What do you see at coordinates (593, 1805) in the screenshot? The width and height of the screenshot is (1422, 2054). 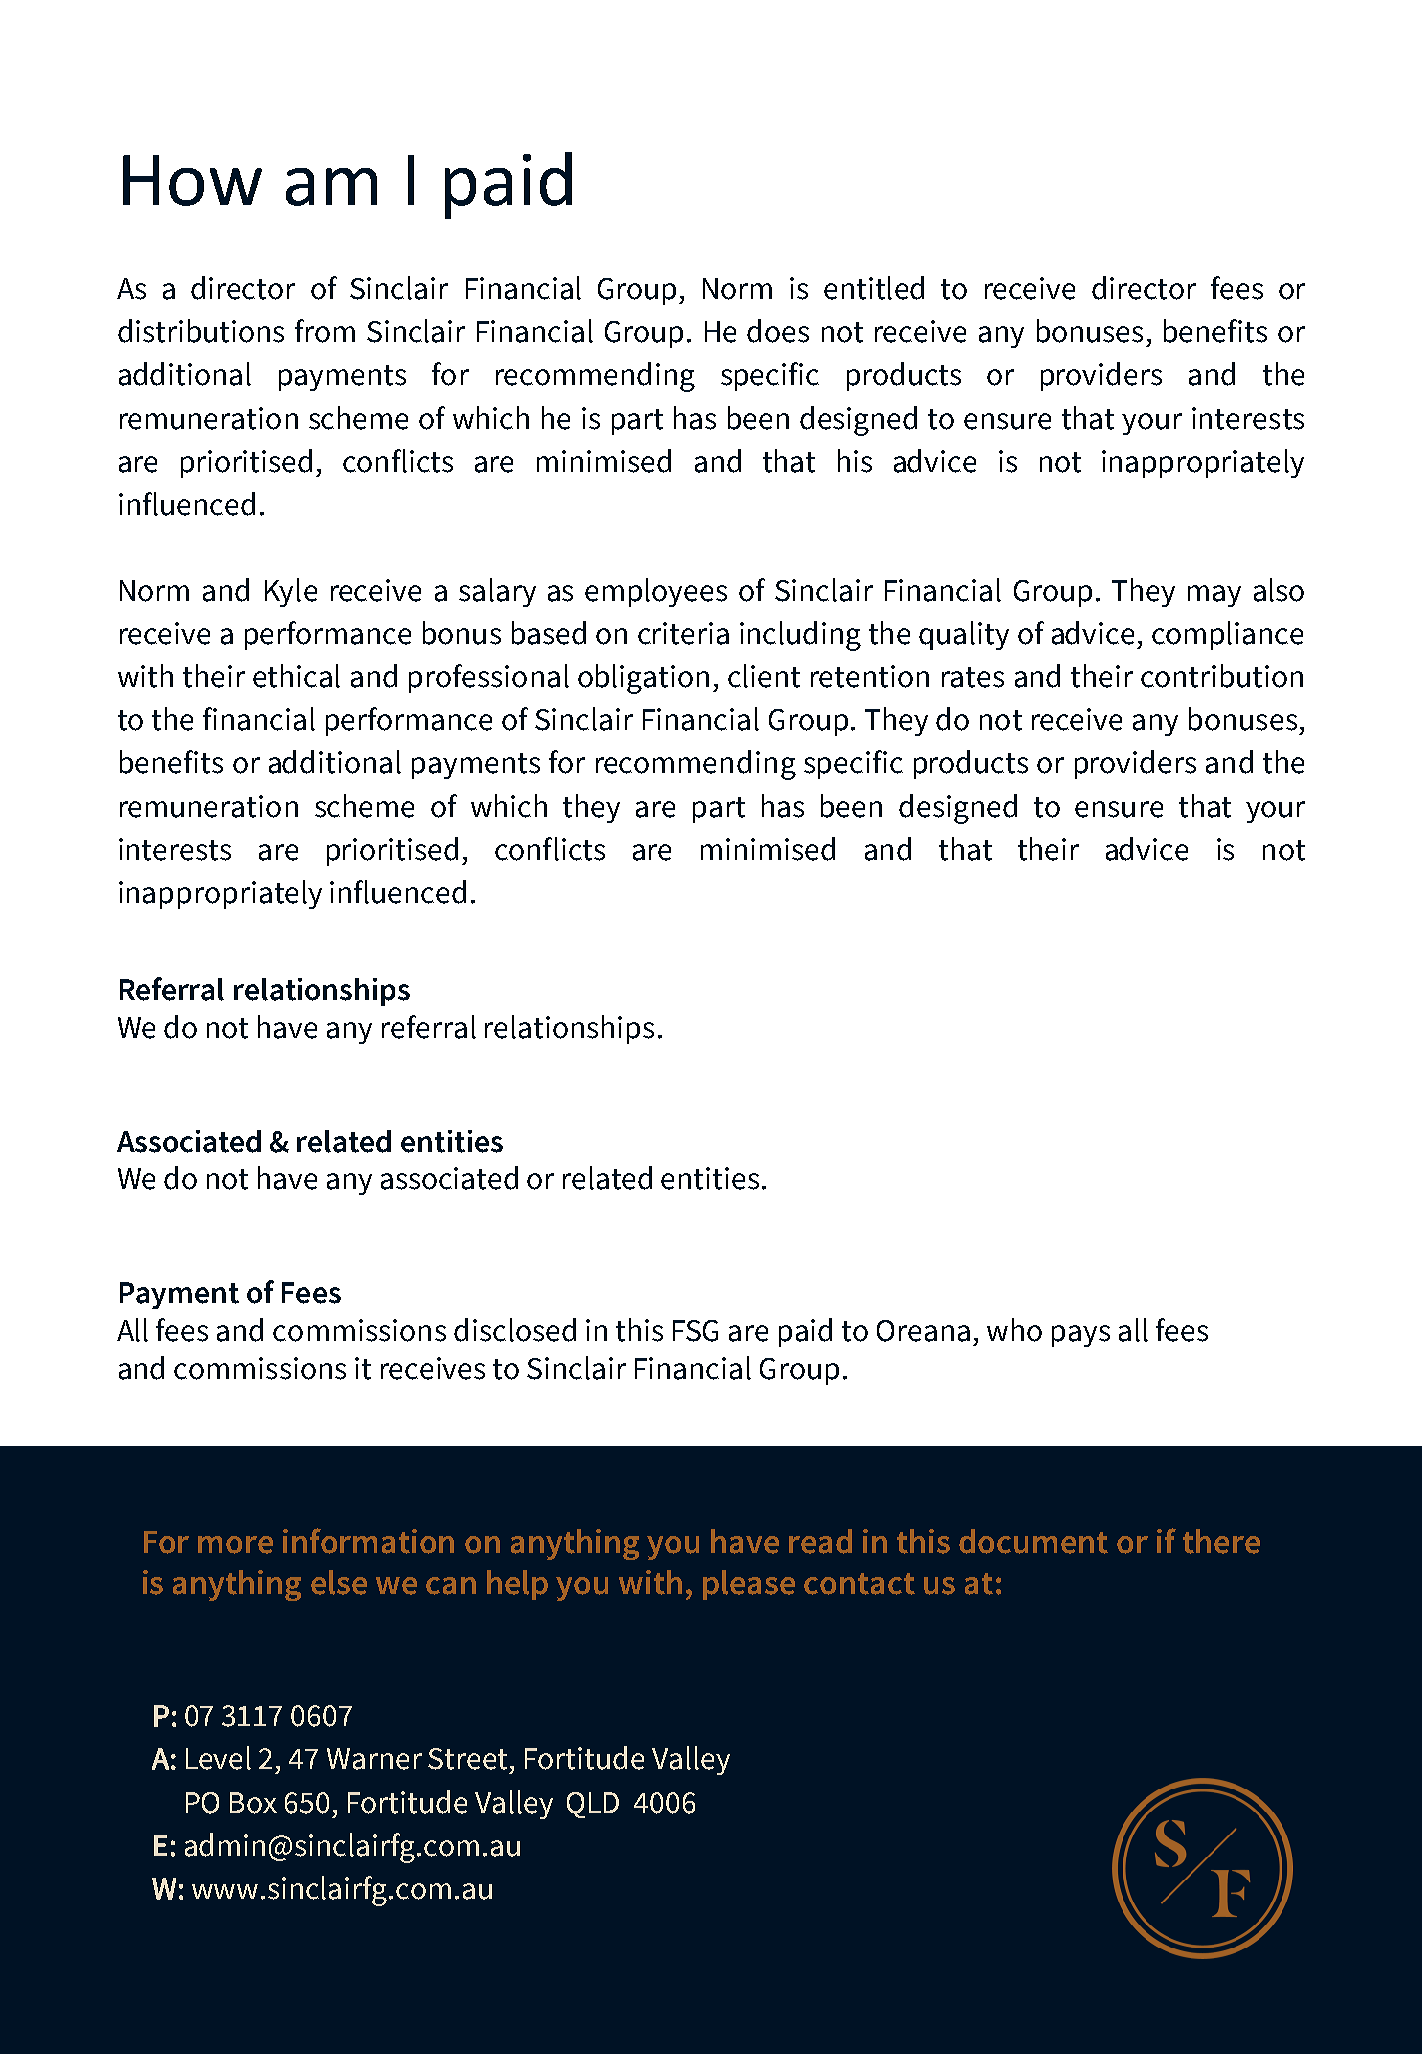 I see `QLD` at bounding box center [593, 1805].
